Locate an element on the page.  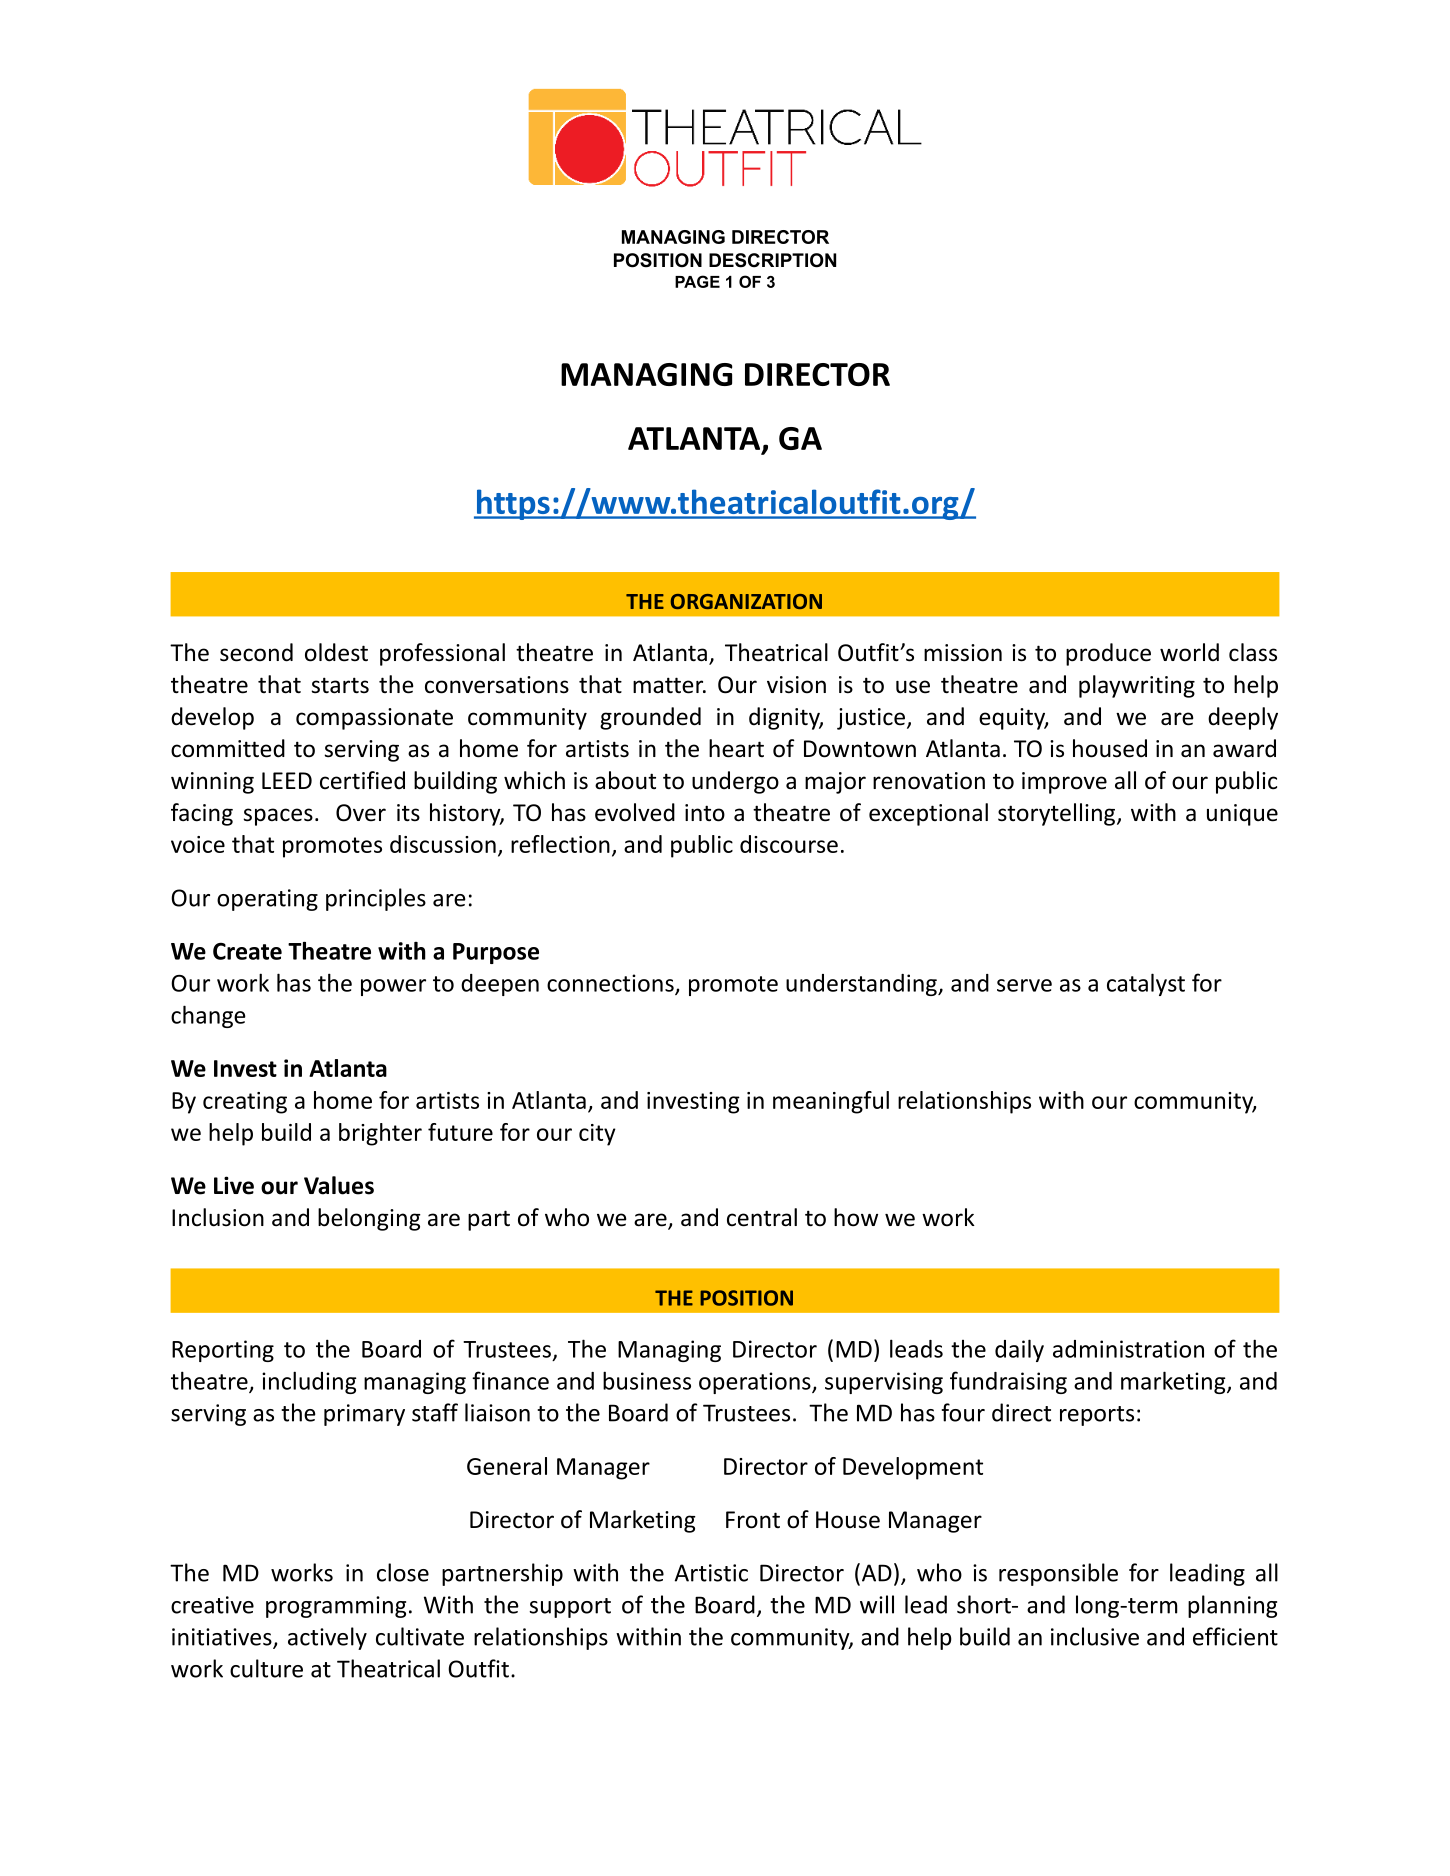
Over is located at coordinates (361, 813).
